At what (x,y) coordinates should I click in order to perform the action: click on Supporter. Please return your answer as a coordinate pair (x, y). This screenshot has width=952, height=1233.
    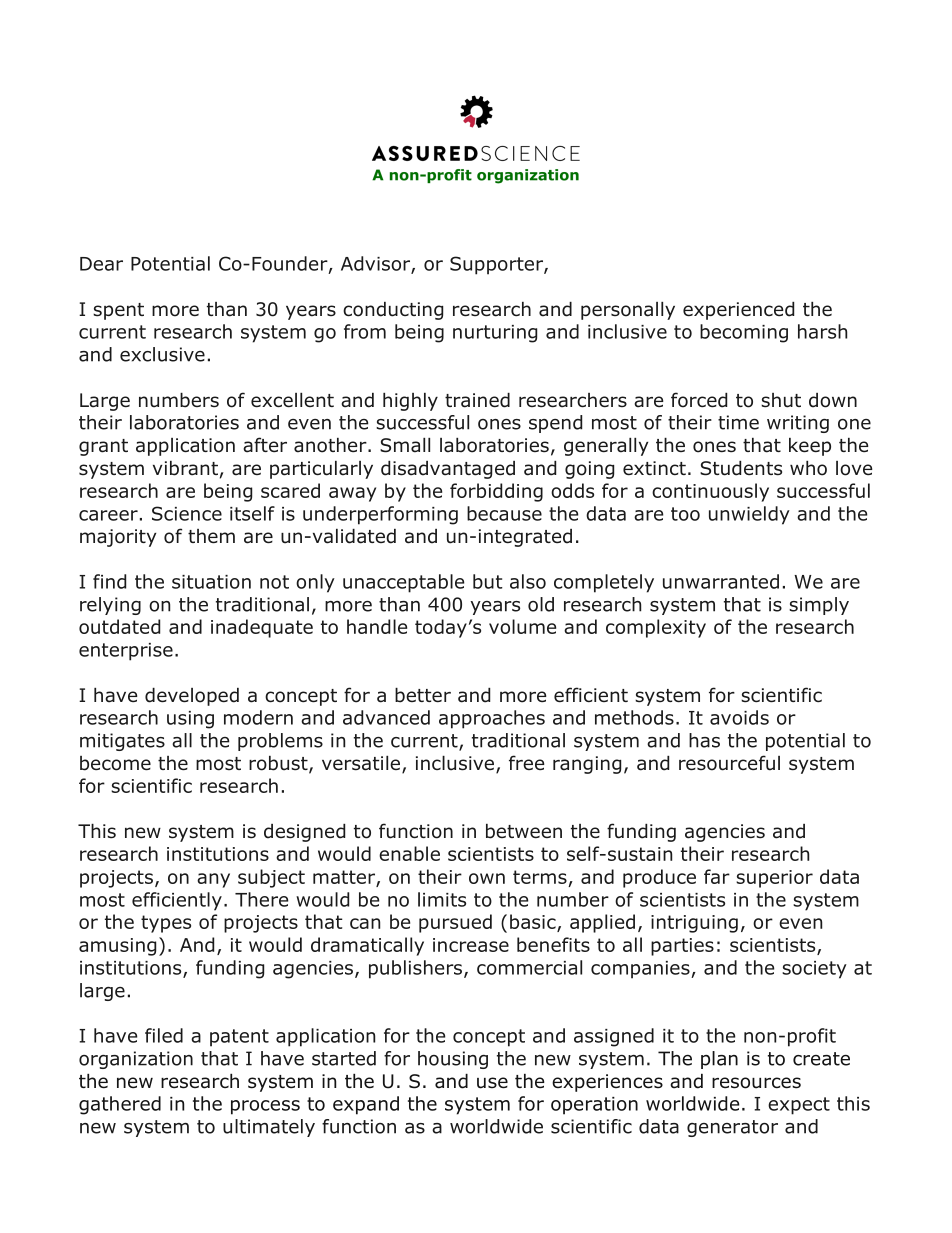
    Looking at the image, I should click on (497, 265).
